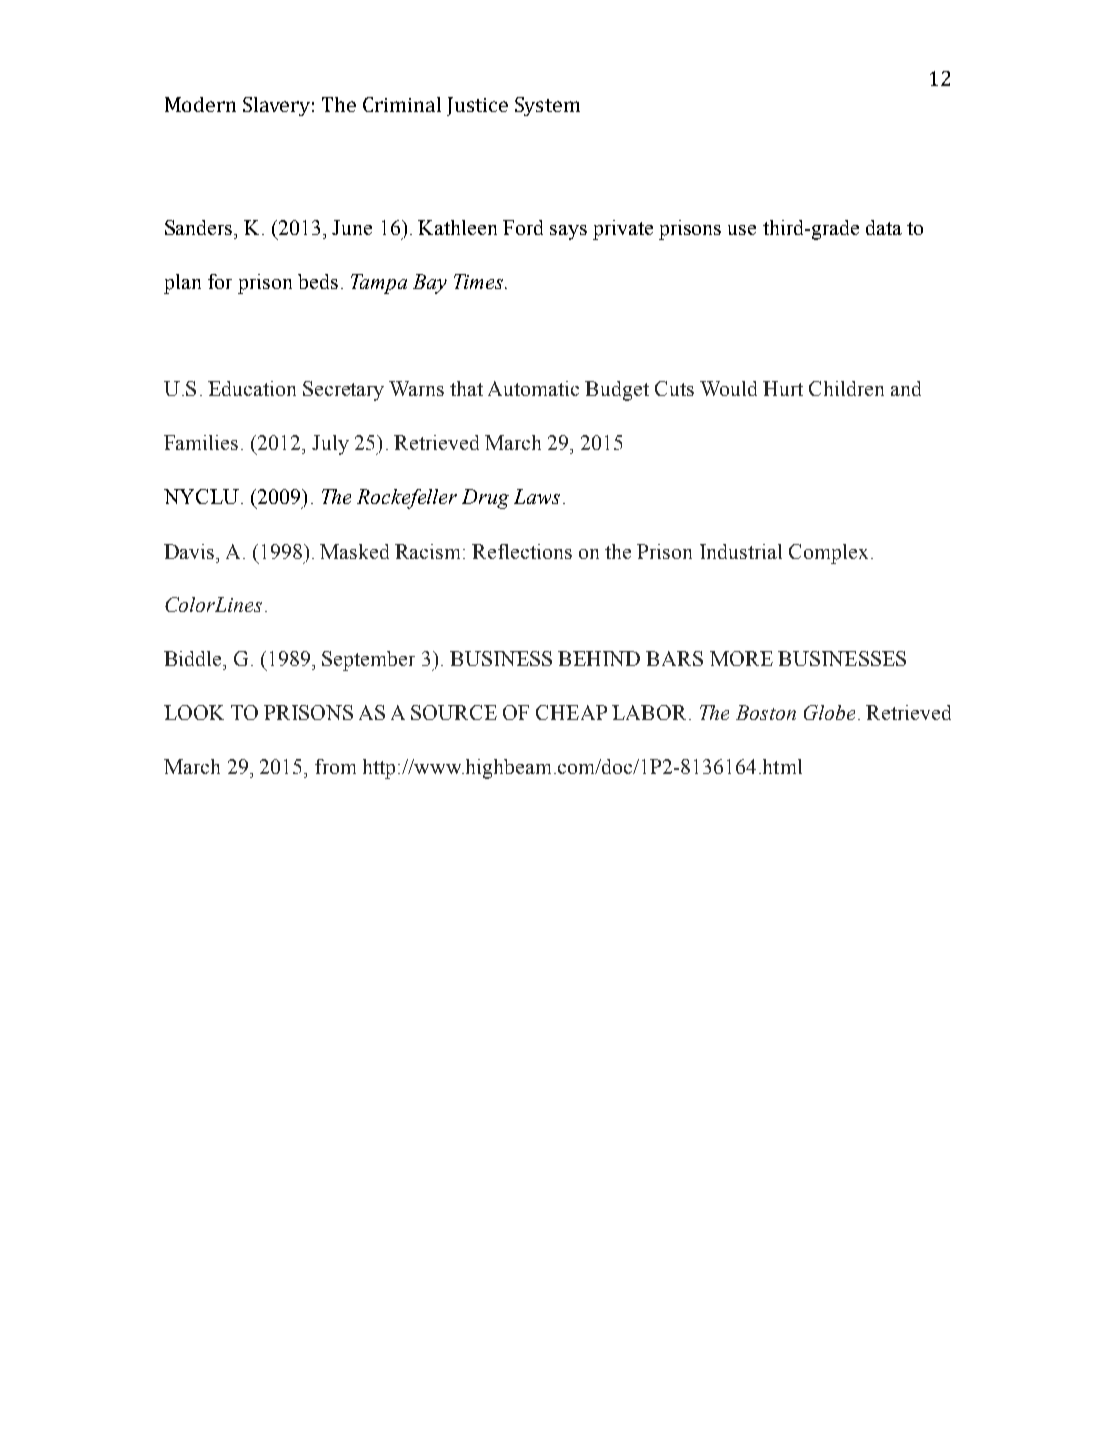 Image resolution: width=1116 pixels, height=1444 pixels. What do you see at coordinates (533, 388) in the page?
I see `Automatic` at bounding box center [533, 388].
